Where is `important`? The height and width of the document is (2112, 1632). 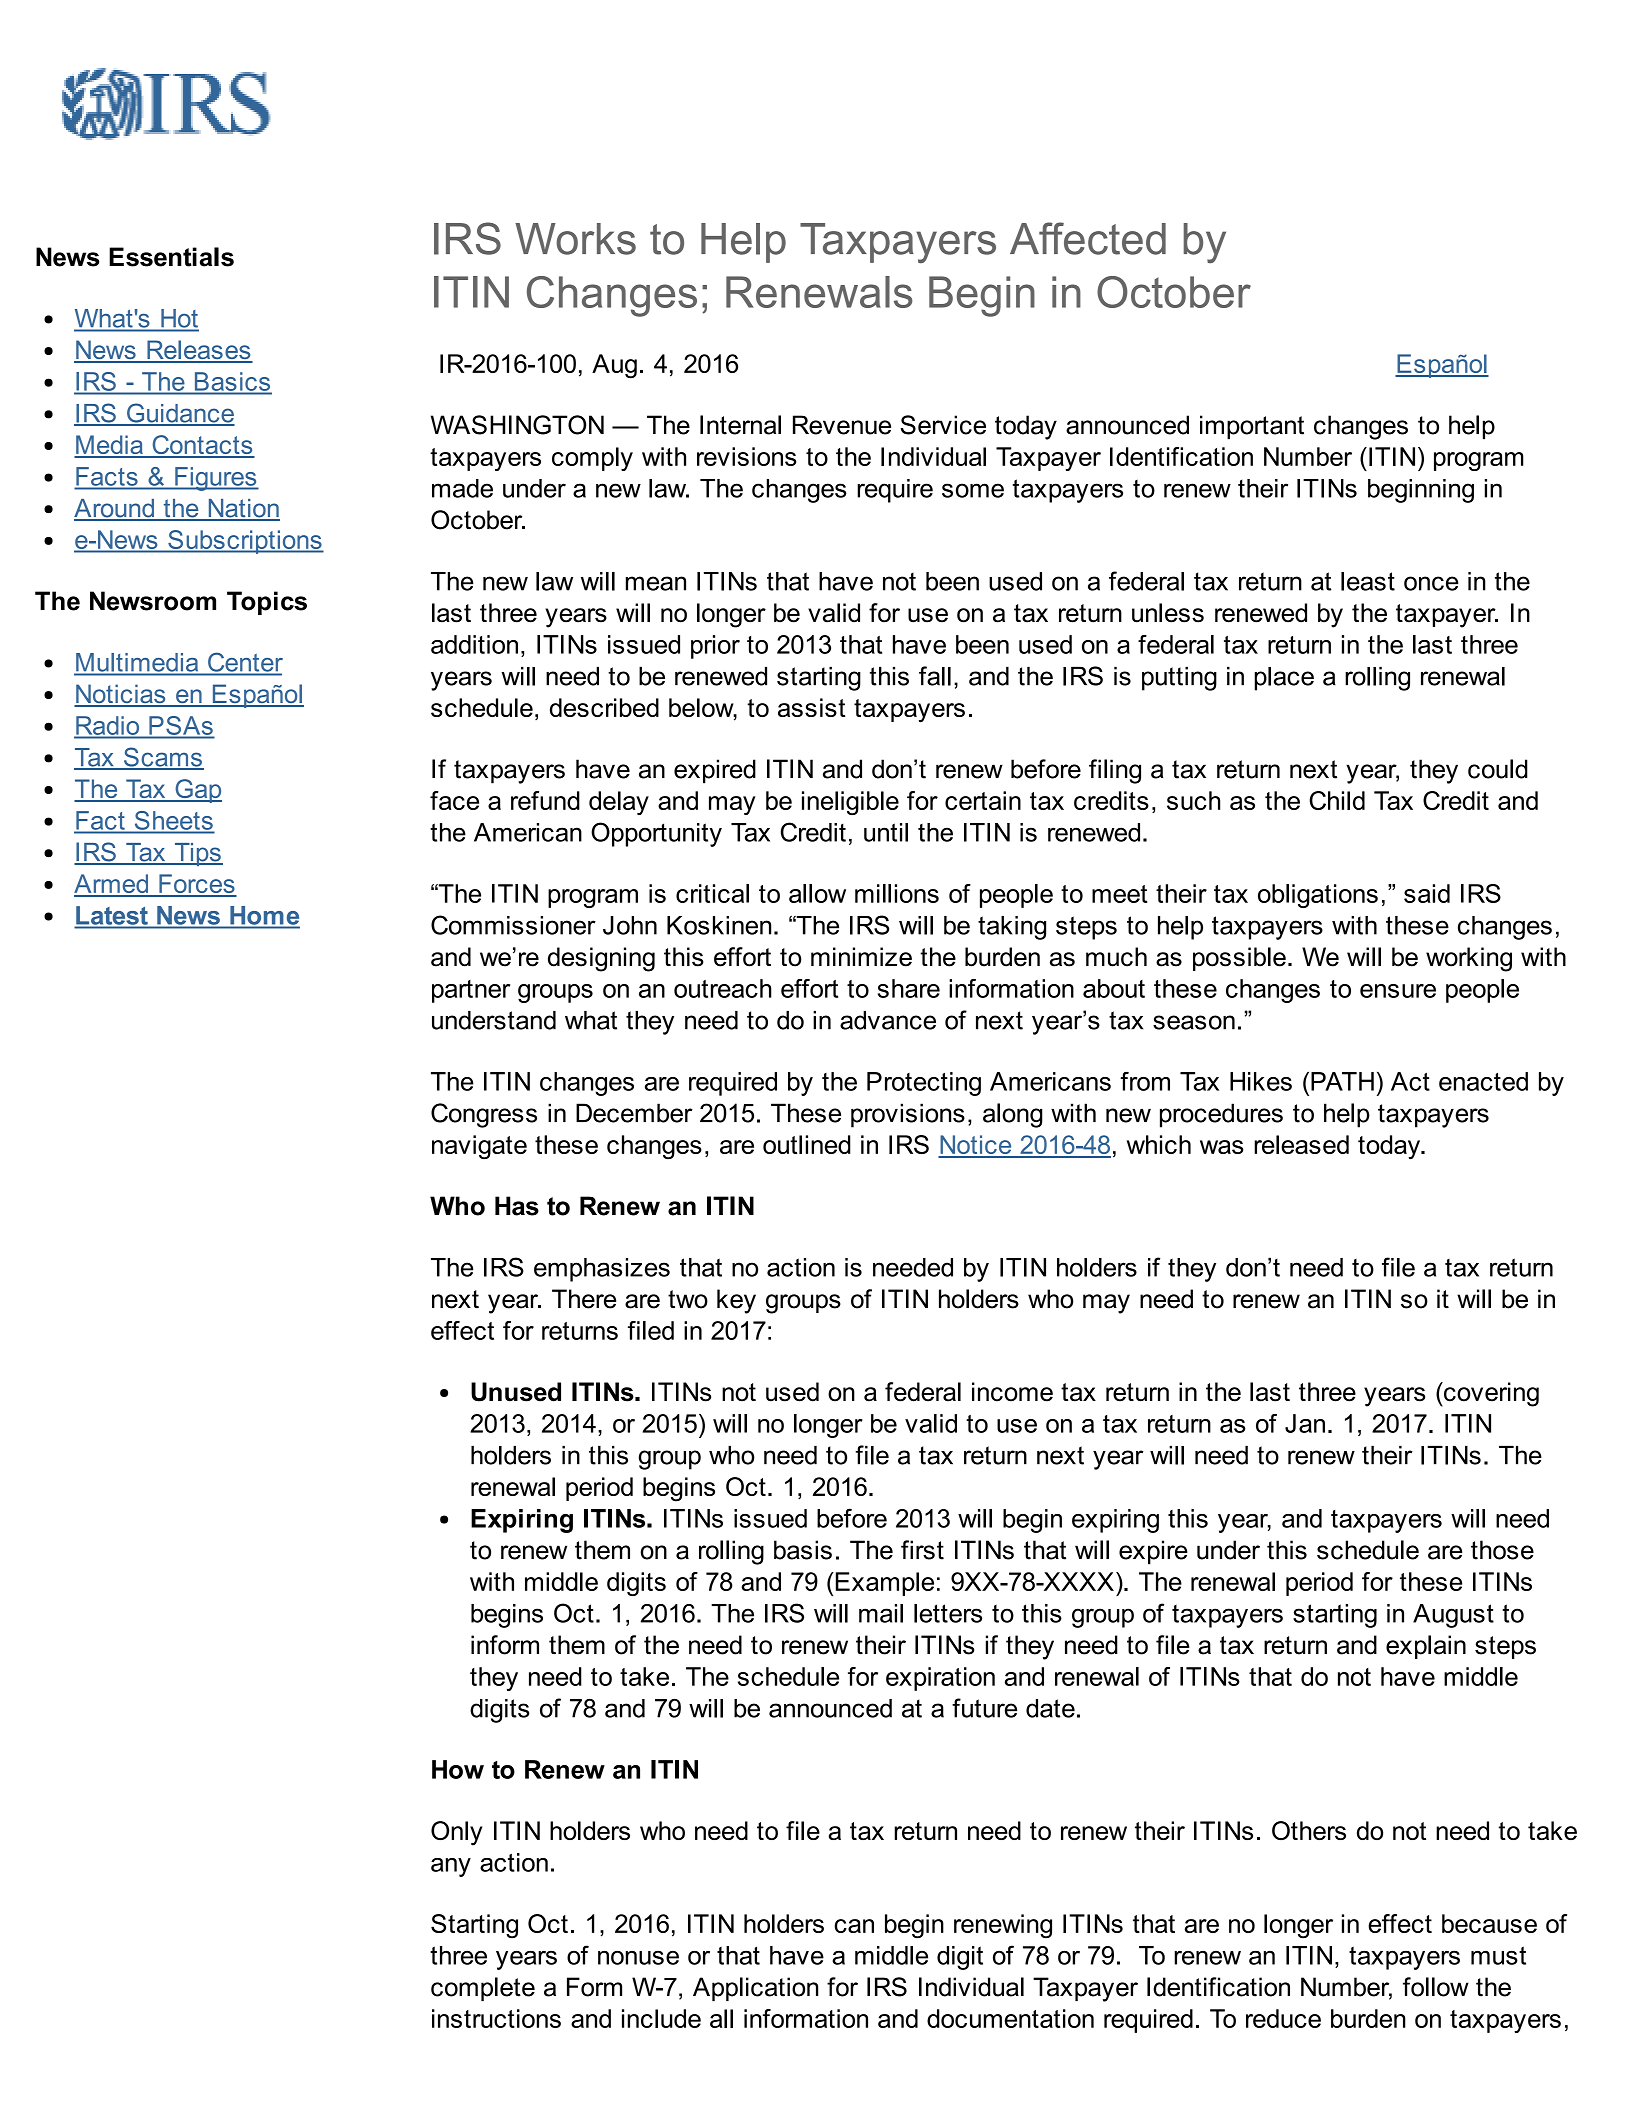
important is located at coordinates (1252, 427).
